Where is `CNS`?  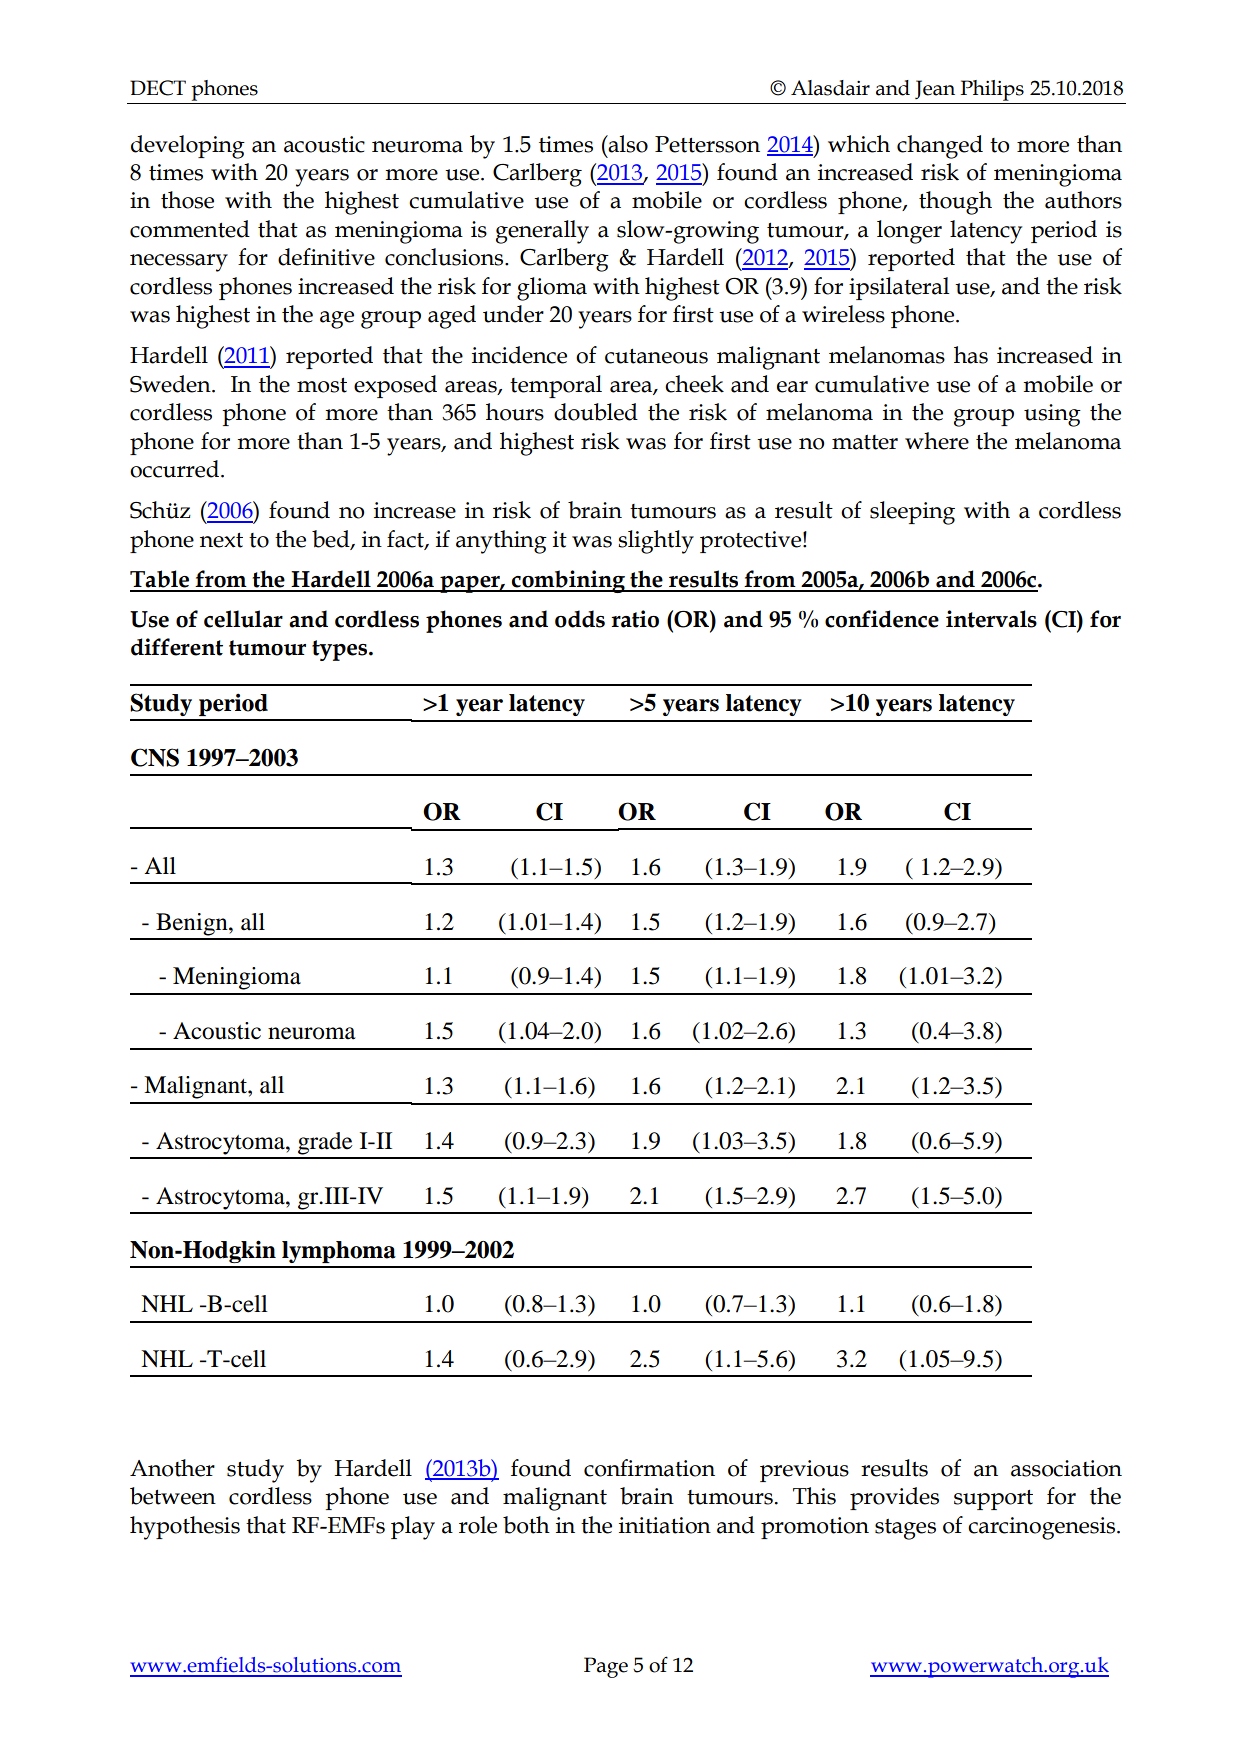
CNS is located at coordinates (155, 757).
